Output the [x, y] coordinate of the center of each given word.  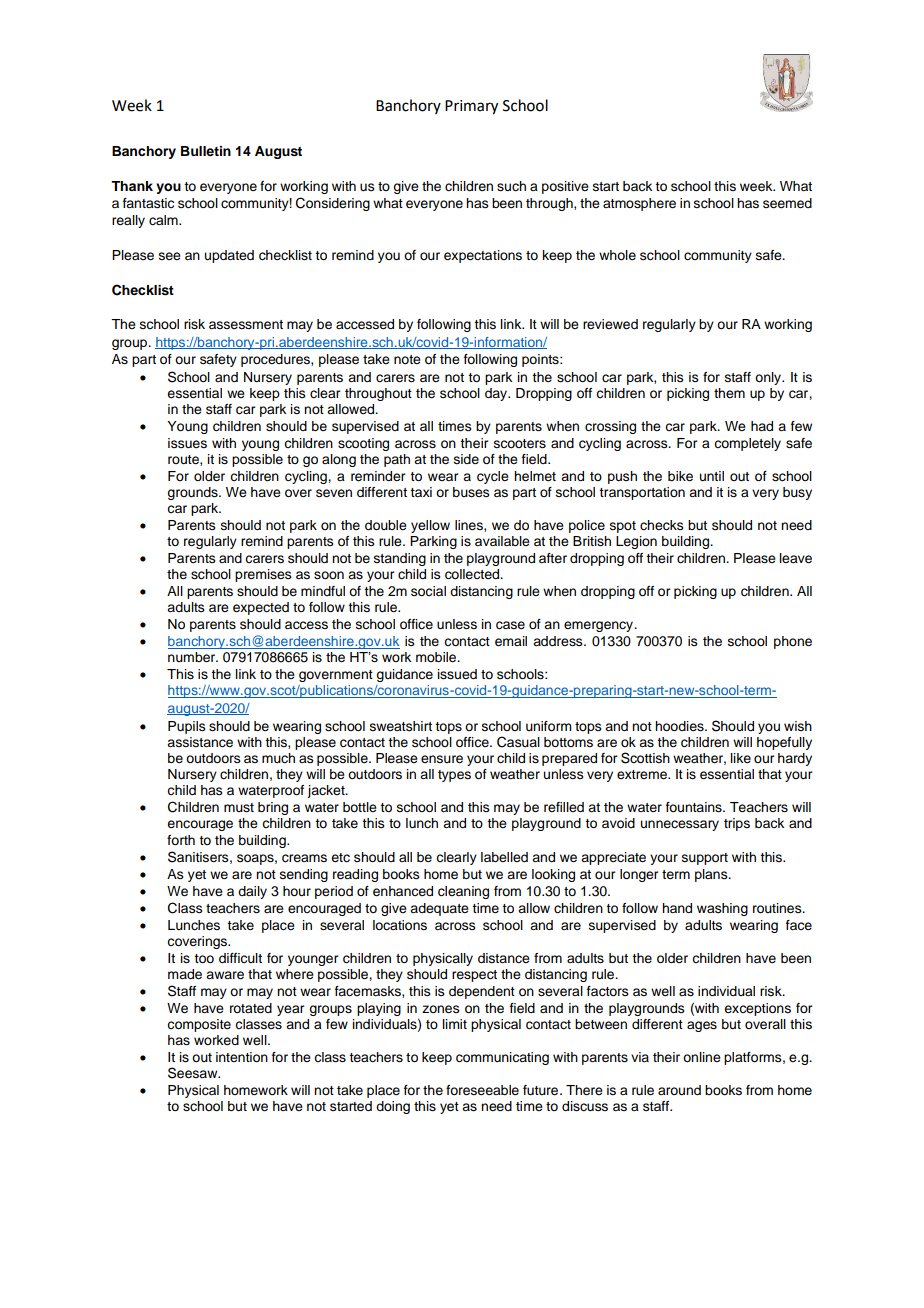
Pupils [187, 727]
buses [471, 492]
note [407, 359]
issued [457, 674]
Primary [471, 107]
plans [712, 875]
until [712, 476]
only [769, 378]
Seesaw [194, 1073]
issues [187, 443]
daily [252, 892]
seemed [787, 203]
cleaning [463, 892]
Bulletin [206, 151]
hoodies [680, 726]
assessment [246, 325]
